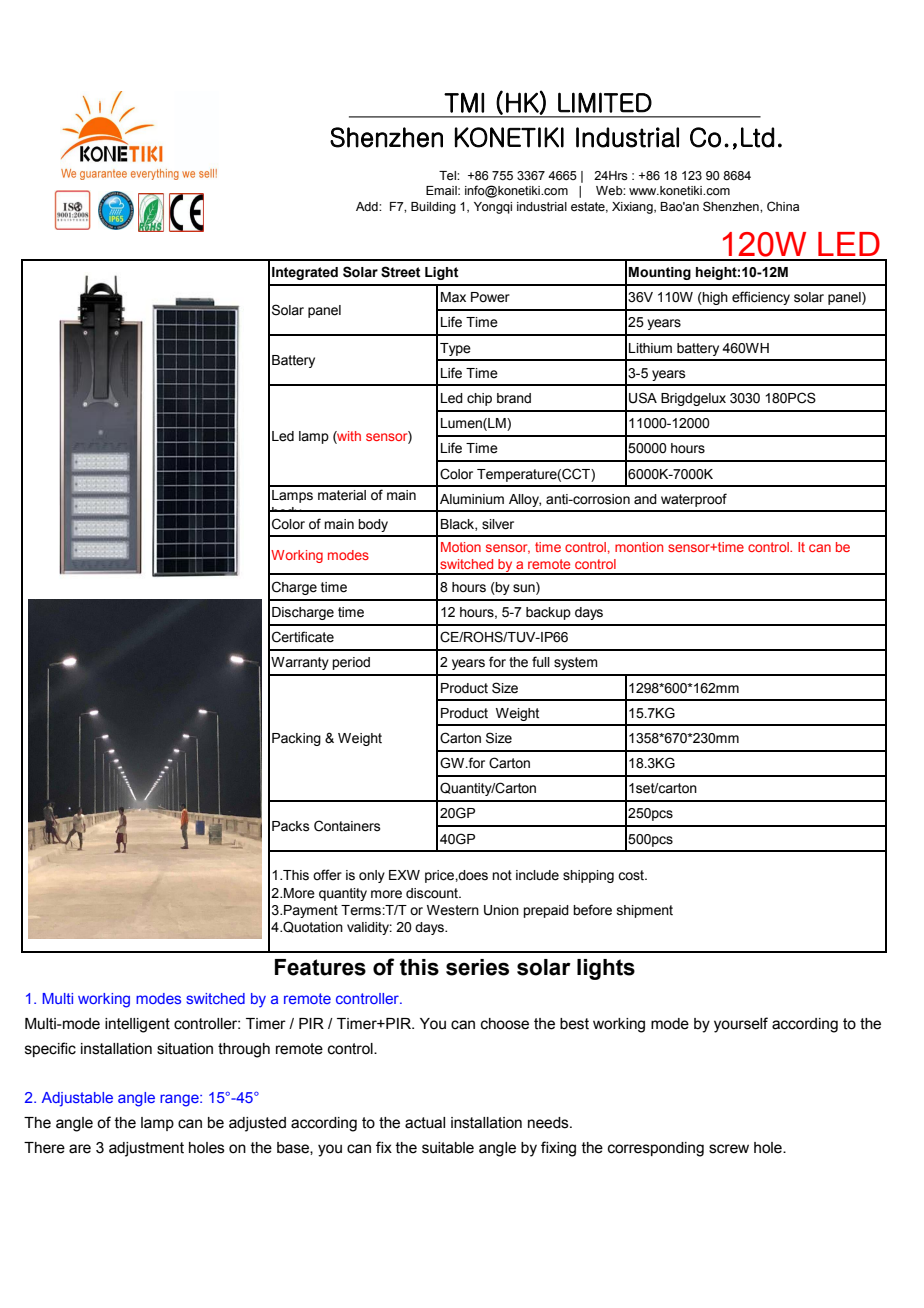 This screenshot has width=924, height=1308. Describe the element at coordinates (464, 102) in the screenshot. I see `TMI` at that location.
